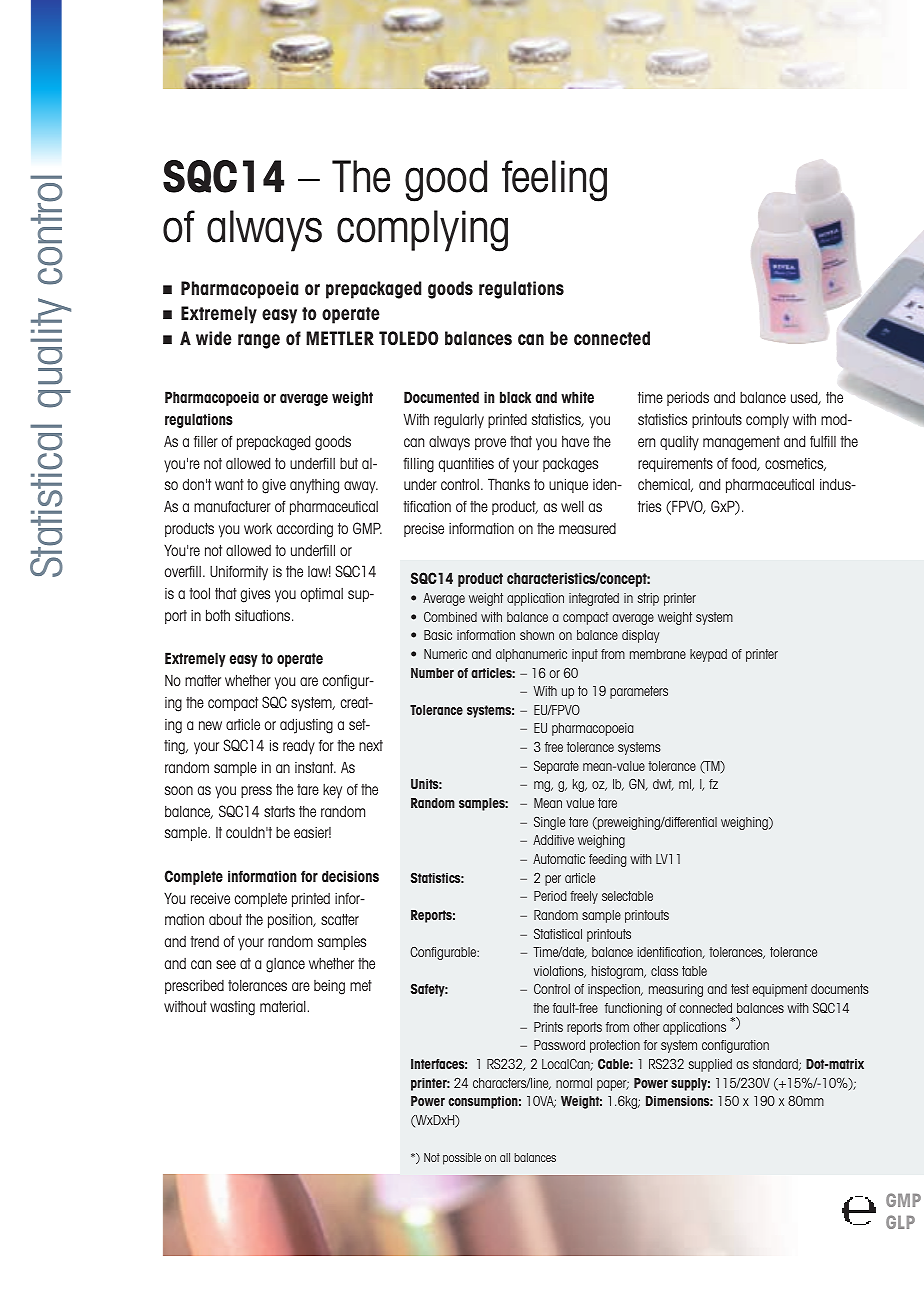 The image size is (924, 1308). What do you see at coordinates (559, 859) in the image?
I see `Automatic` at bounding box center [559, 859].
